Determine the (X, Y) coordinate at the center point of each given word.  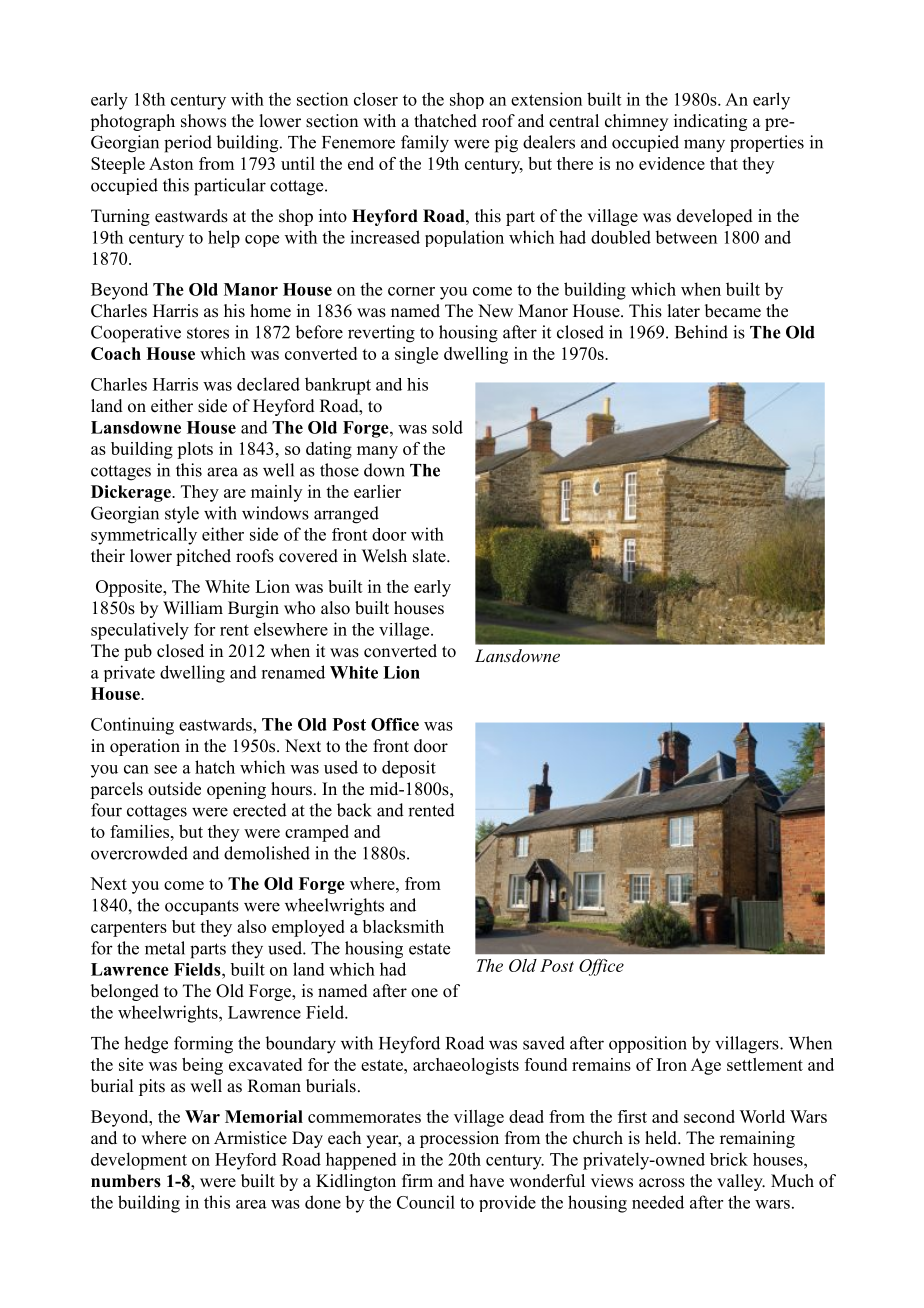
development (139, 1161)
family (425, 144)
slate (430, 556)
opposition (648, 1044)
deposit (409, 769)
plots (195, 450)
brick (729, 1159)
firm (417, 1180)
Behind (701, 332)
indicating (710, 122)
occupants (202, 907)
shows (203, 121)
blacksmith (403, 926)
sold (447, 427)
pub (138, 652)
